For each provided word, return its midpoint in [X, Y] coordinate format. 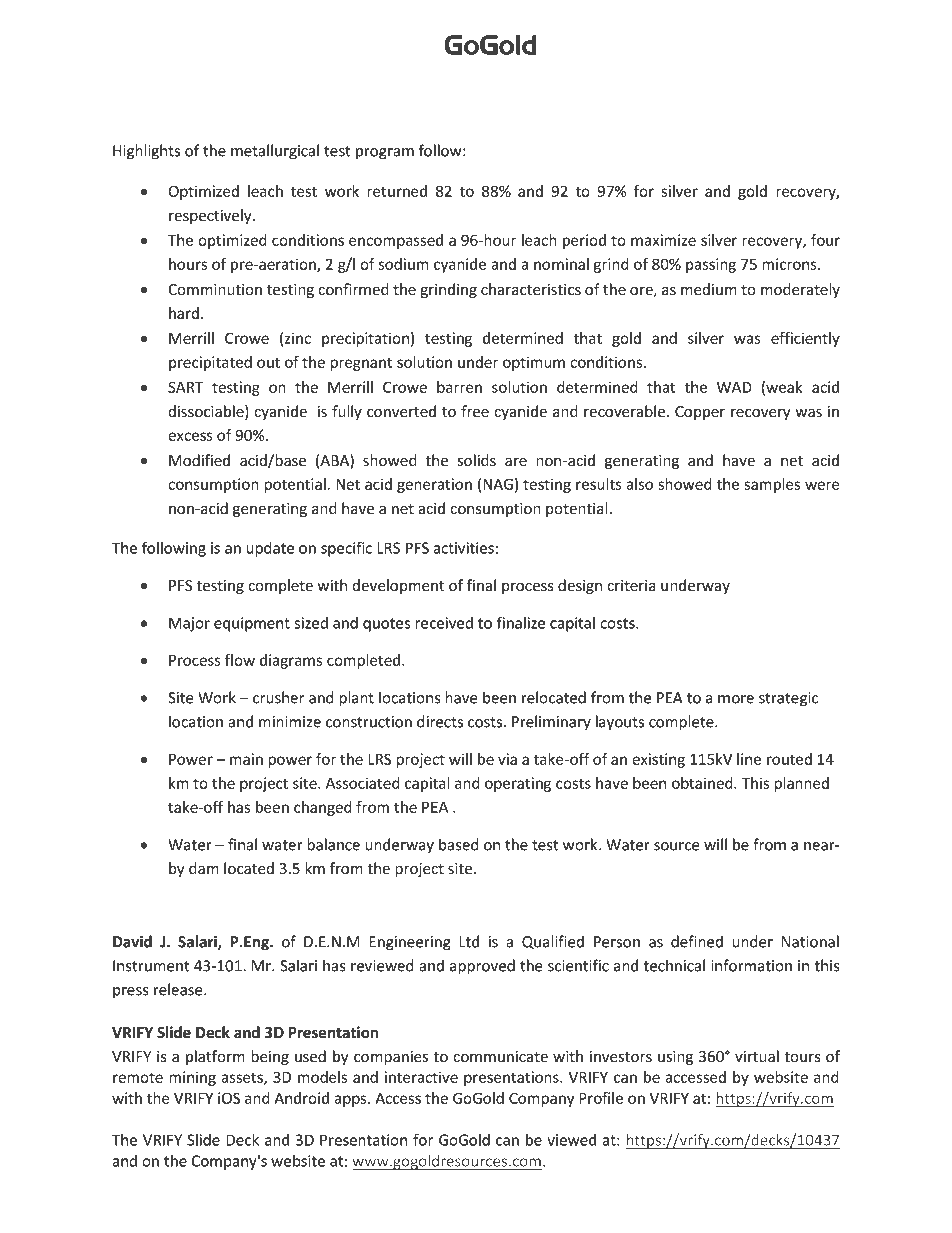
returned [397, 191]
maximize [663, 240]
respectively [211, 216]
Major [189, 624]
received [444, 623]
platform [215, 1057]
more [736, 699]
